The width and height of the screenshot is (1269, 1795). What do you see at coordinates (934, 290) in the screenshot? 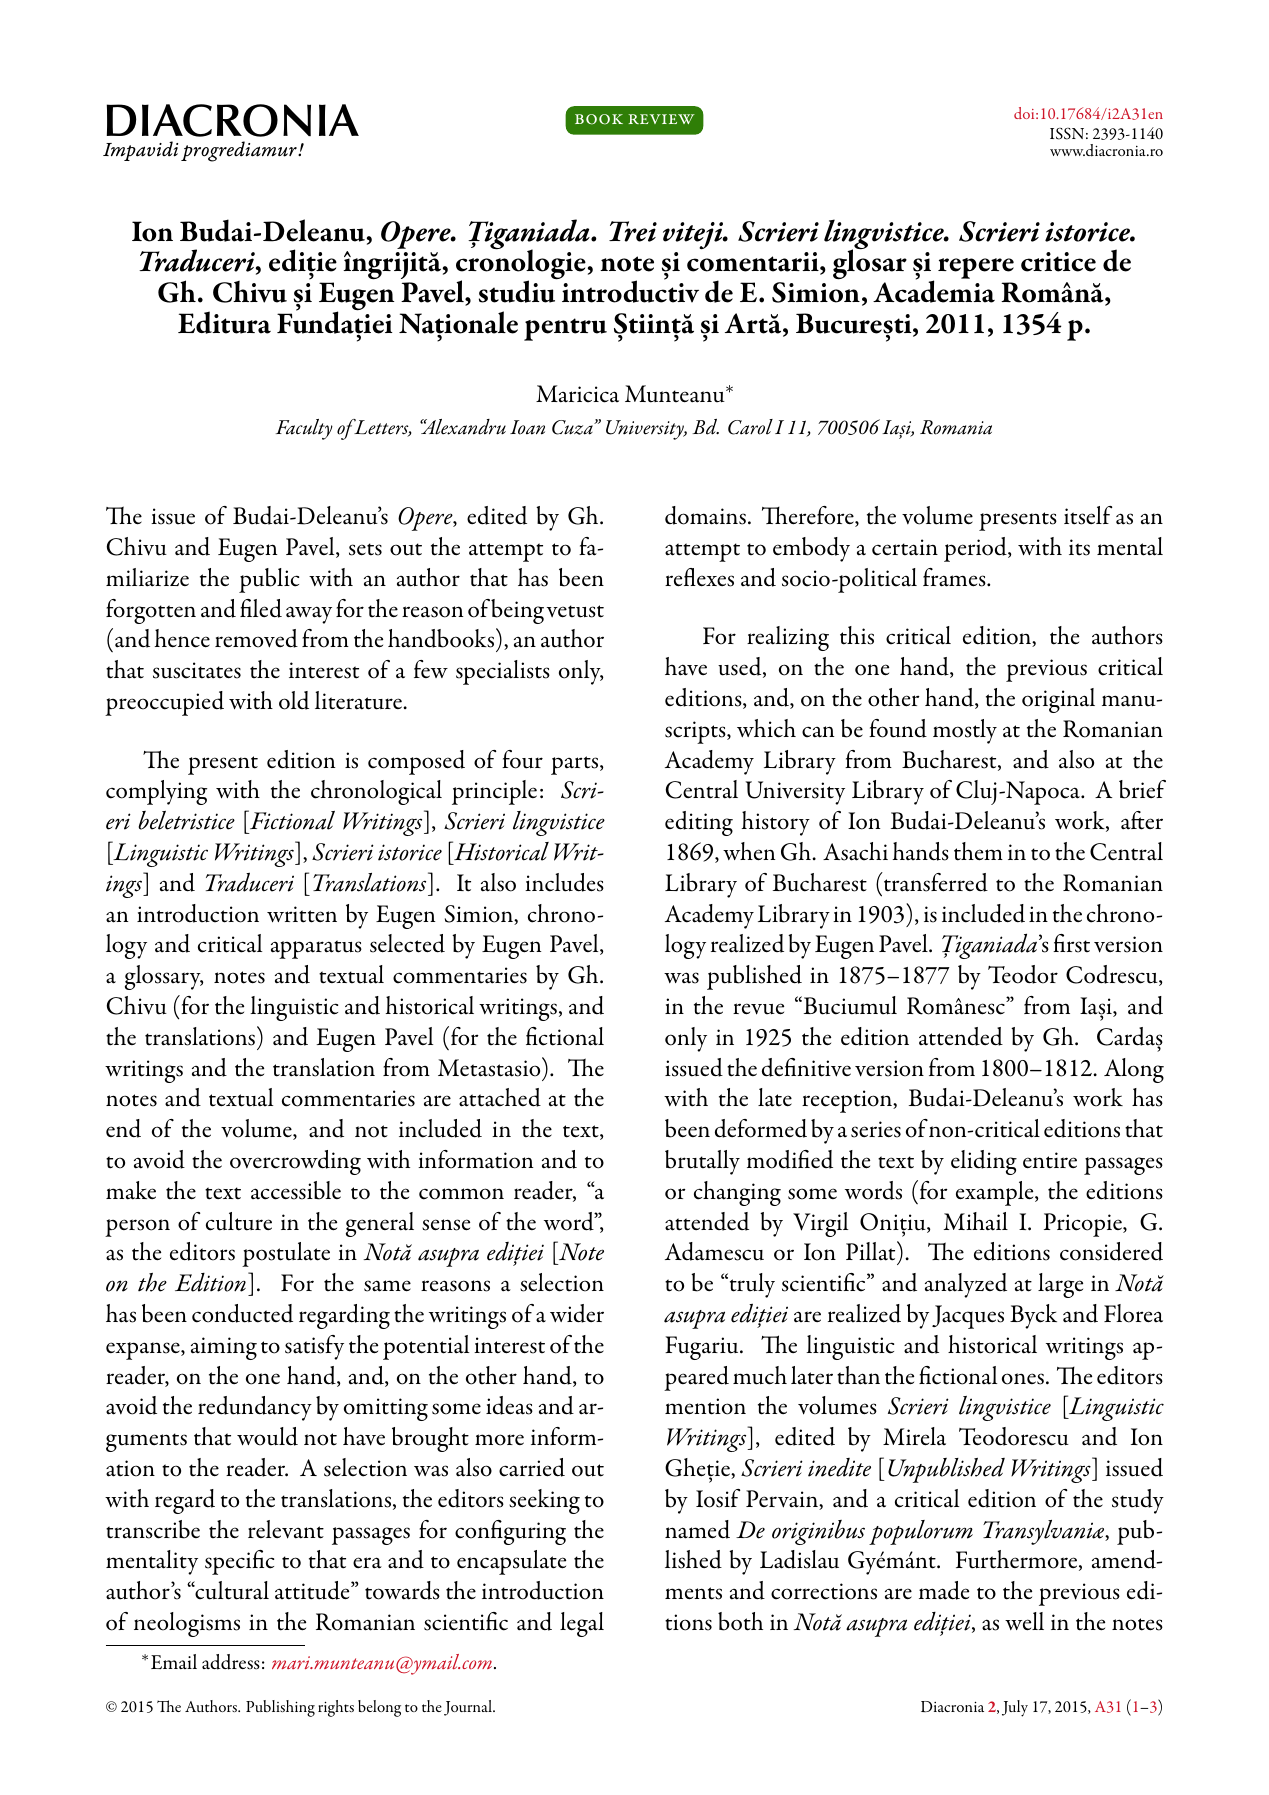
I see `Academia` at bounding box center [934, 290].
